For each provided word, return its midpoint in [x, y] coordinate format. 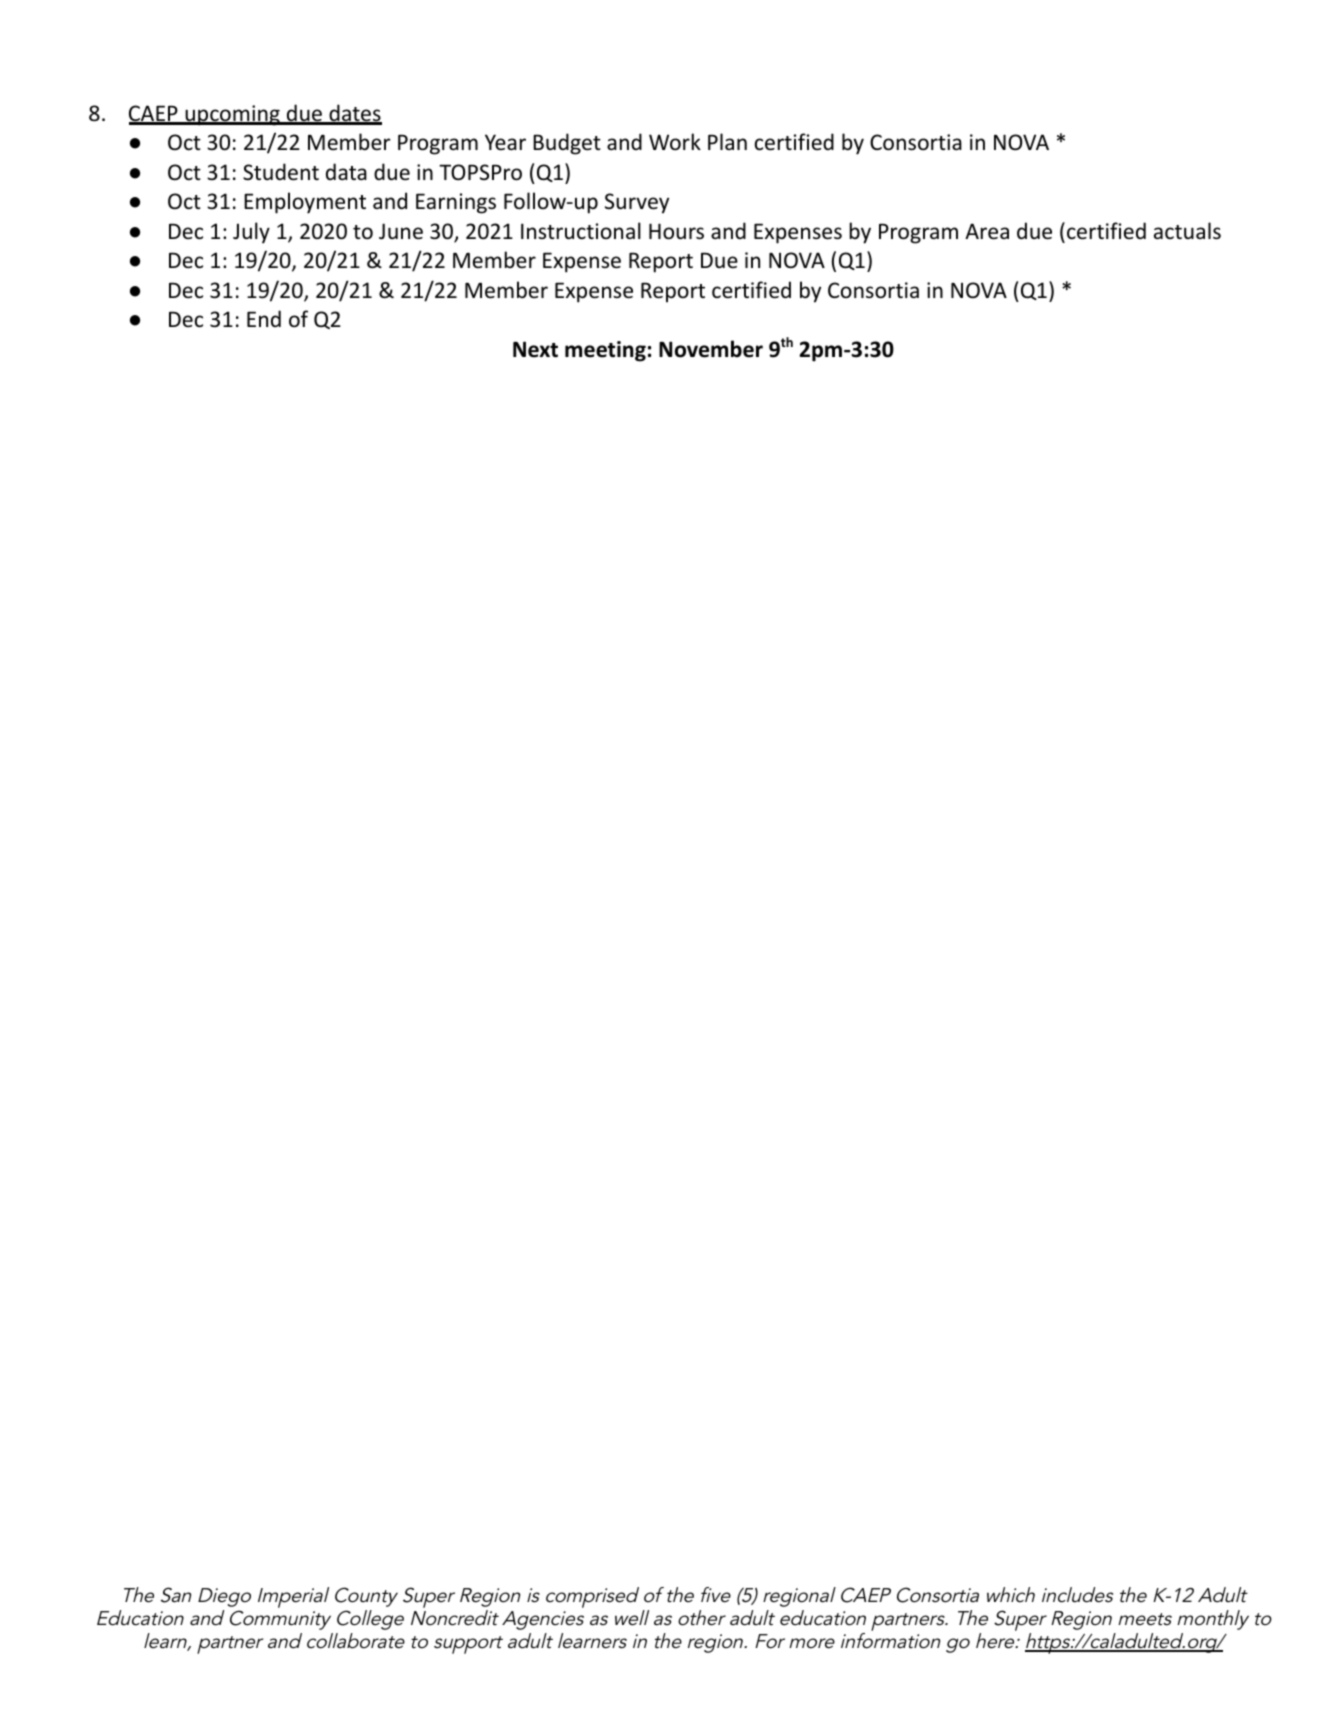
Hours [676, 231]
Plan [727, 141]
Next [535, 349]
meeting [605, 351]
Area [987, 231]
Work [675, 142]
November [711, 349]
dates [354, 114]
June [401, 231]
